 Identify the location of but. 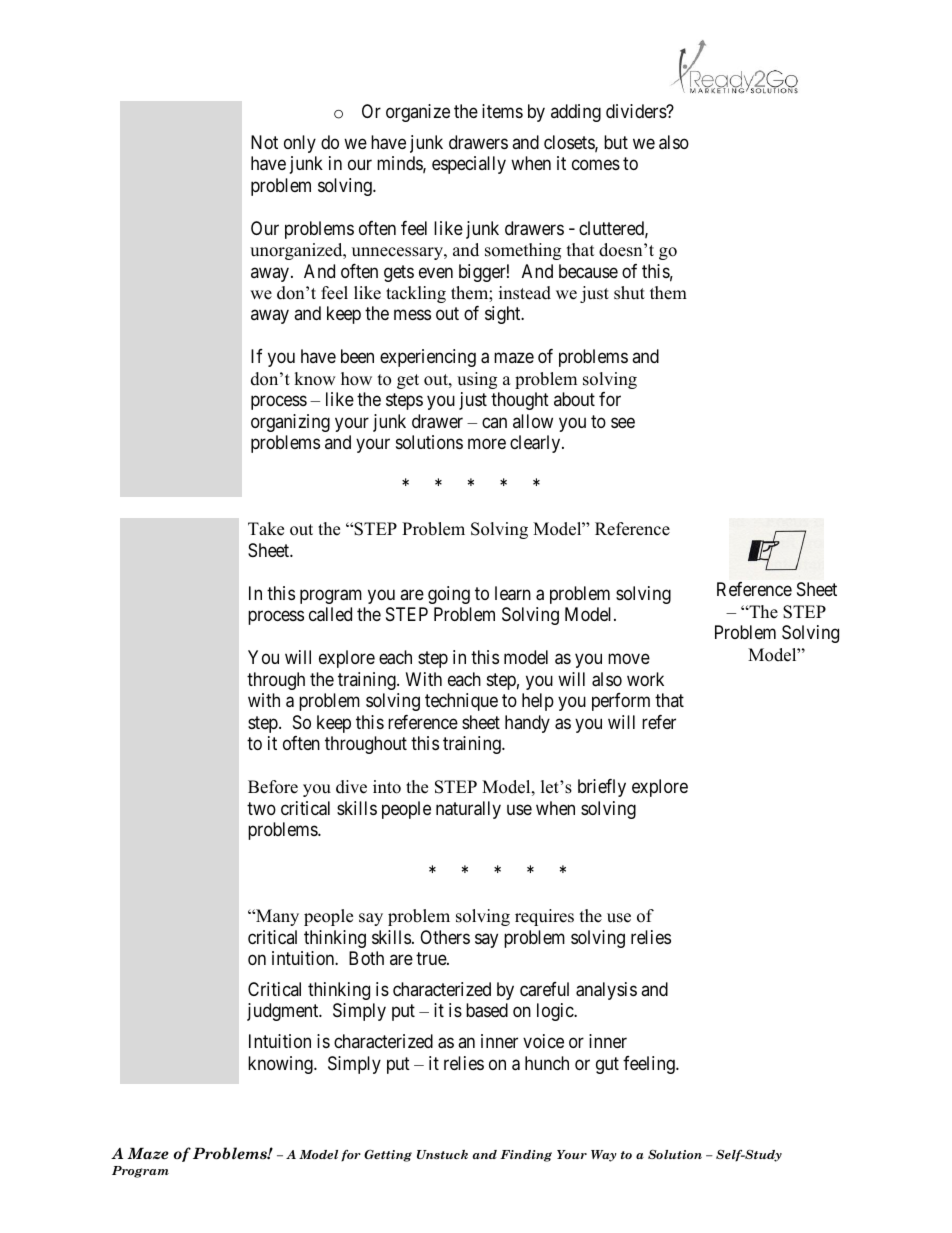
(616, 142).
